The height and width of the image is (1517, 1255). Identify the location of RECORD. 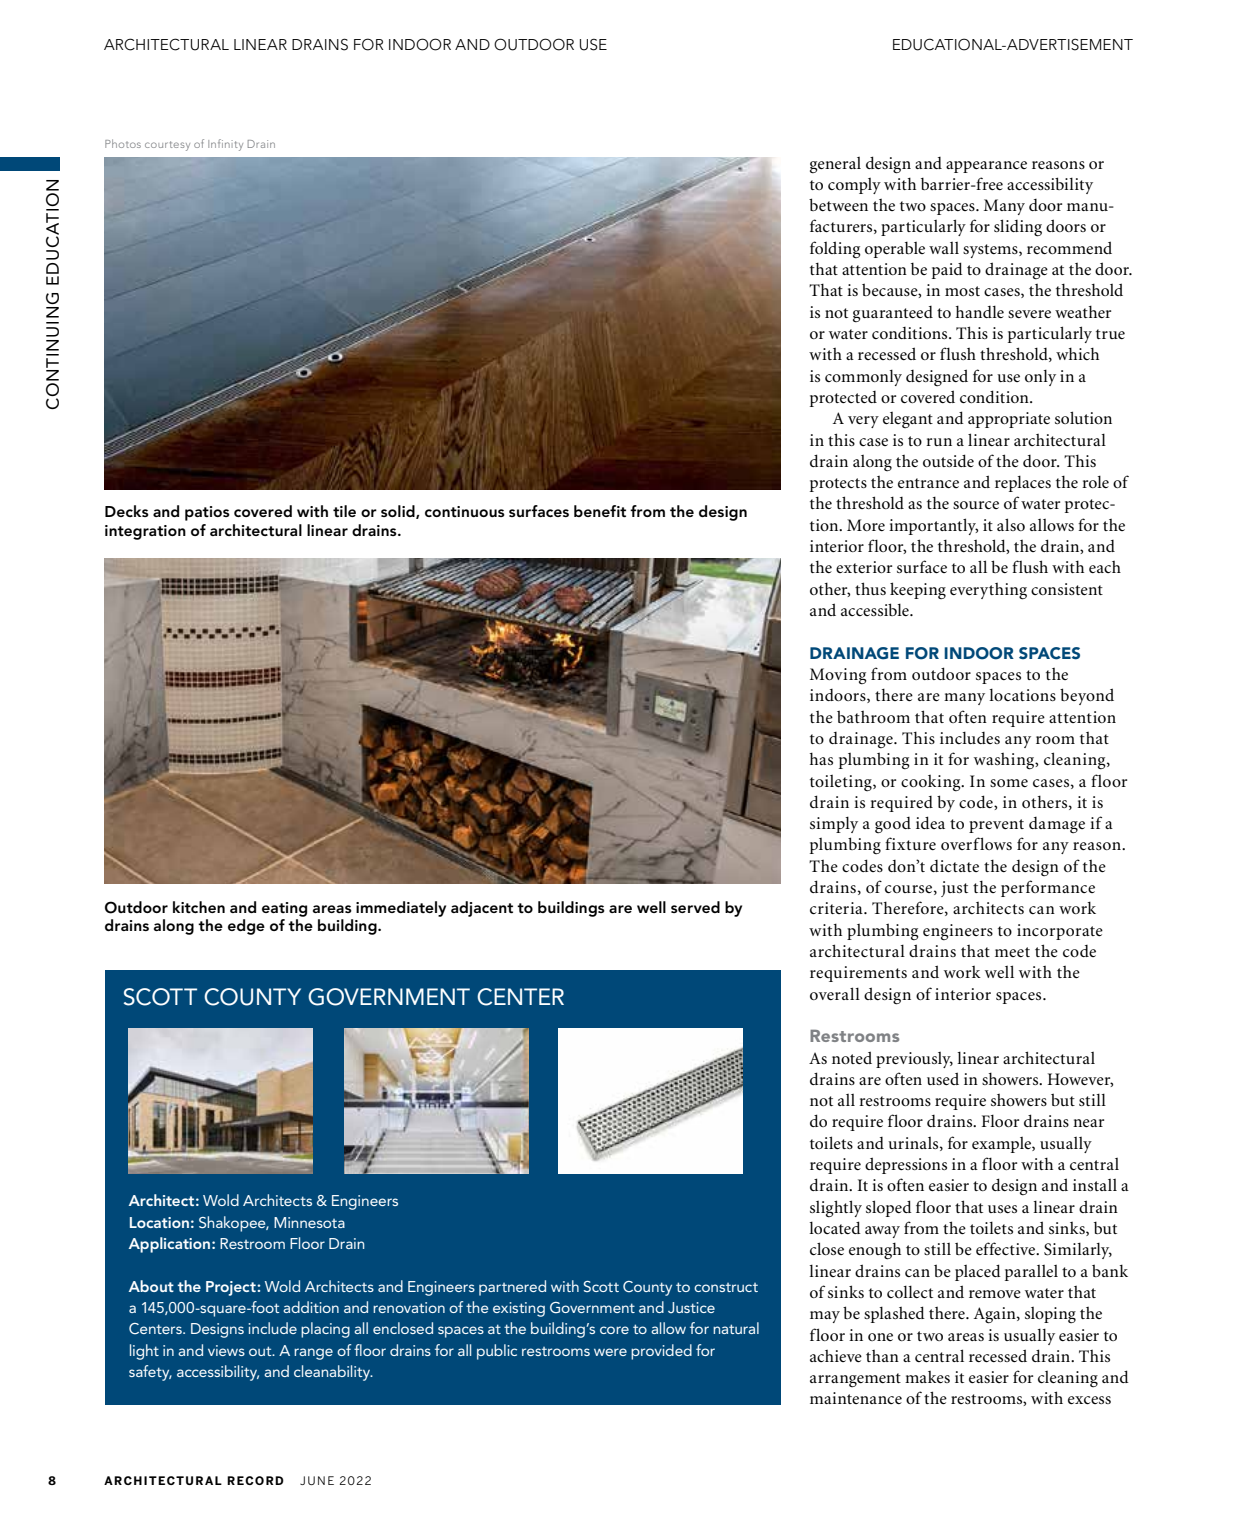
(255, 1480).
